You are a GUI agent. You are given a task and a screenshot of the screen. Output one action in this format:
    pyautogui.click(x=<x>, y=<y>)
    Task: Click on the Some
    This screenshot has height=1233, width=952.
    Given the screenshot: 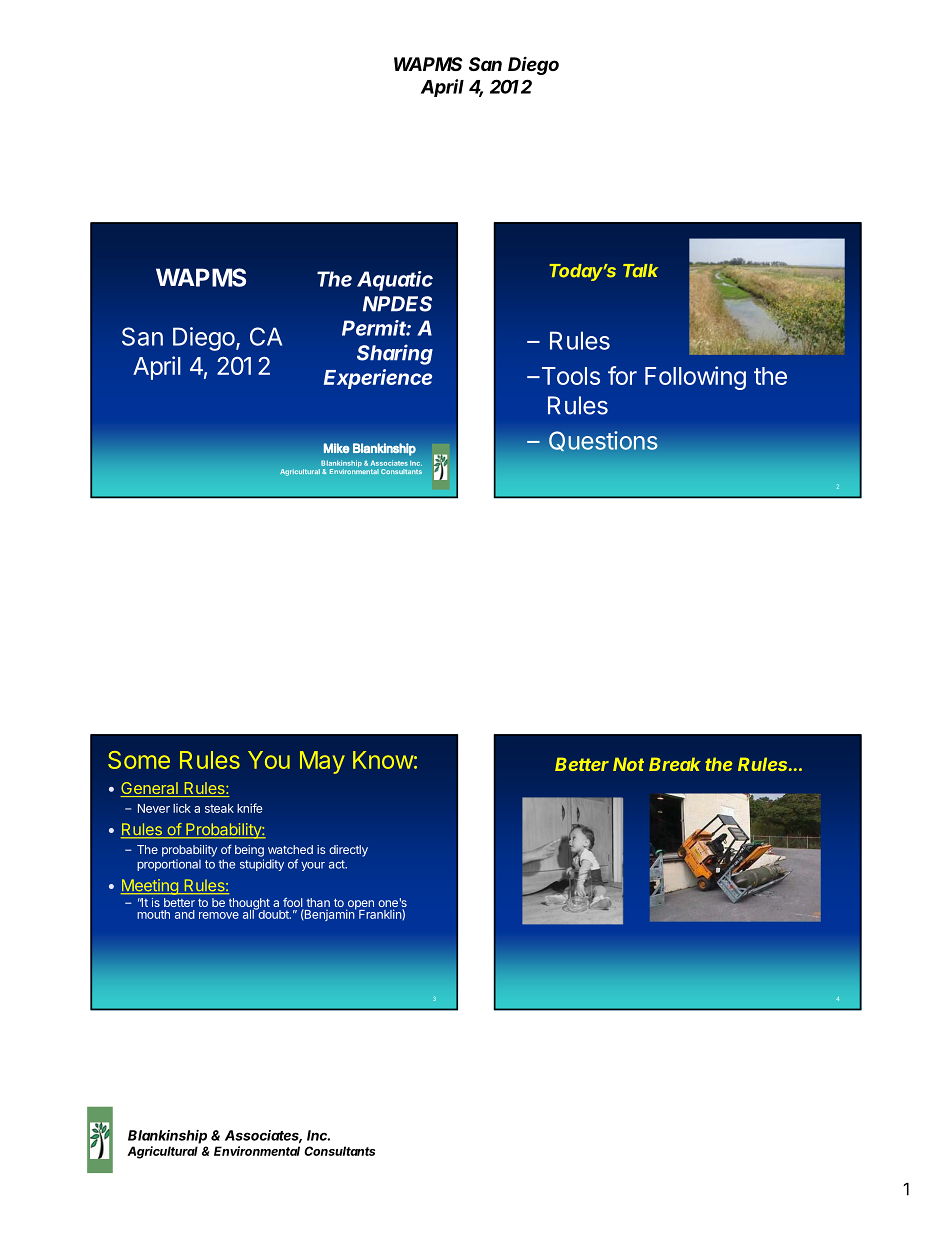 What is the action you would take?
    pyautogui.click(x=139, y=760)
